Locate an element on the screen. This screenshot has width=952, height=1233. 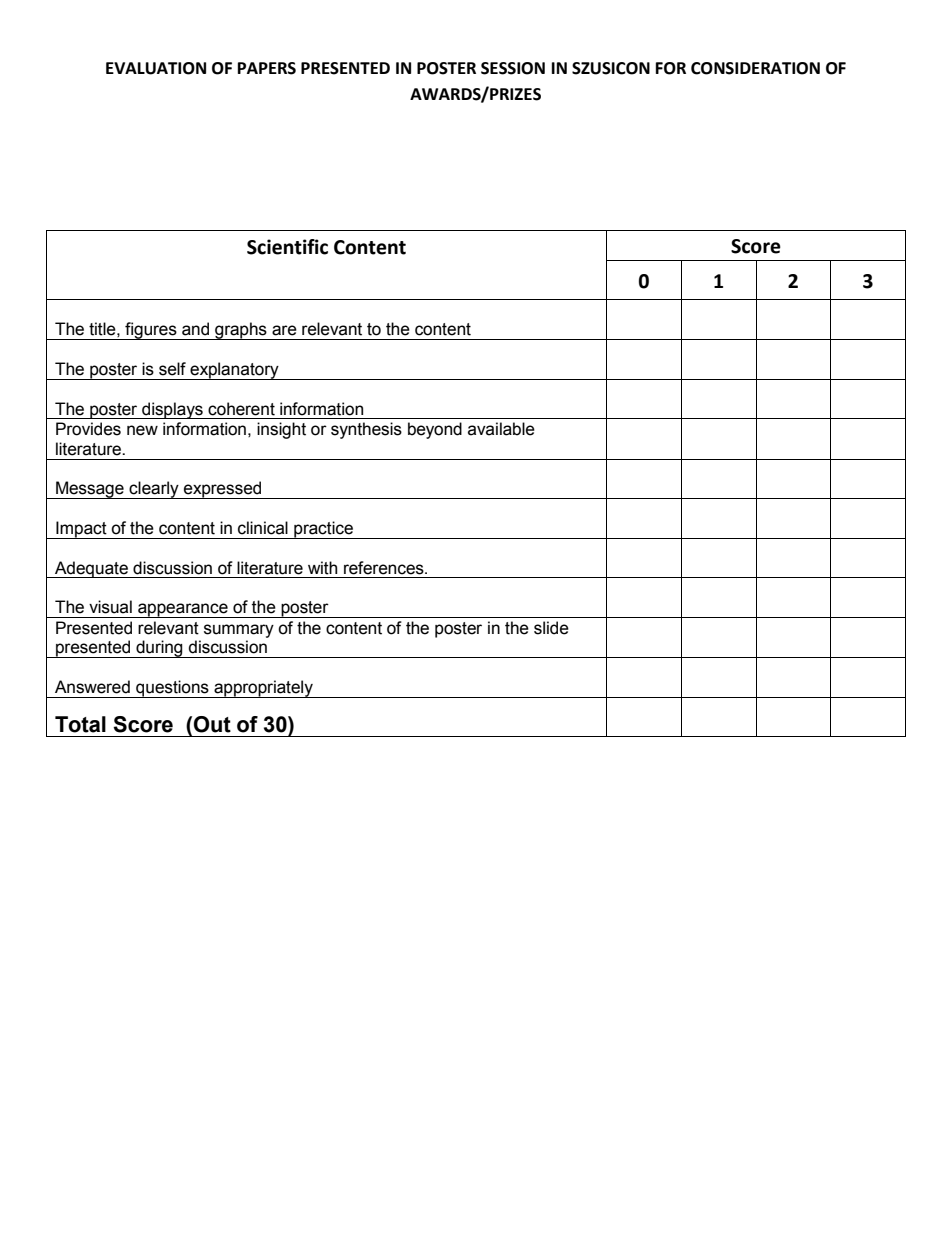
slide is located at coordinates (551, 628).
